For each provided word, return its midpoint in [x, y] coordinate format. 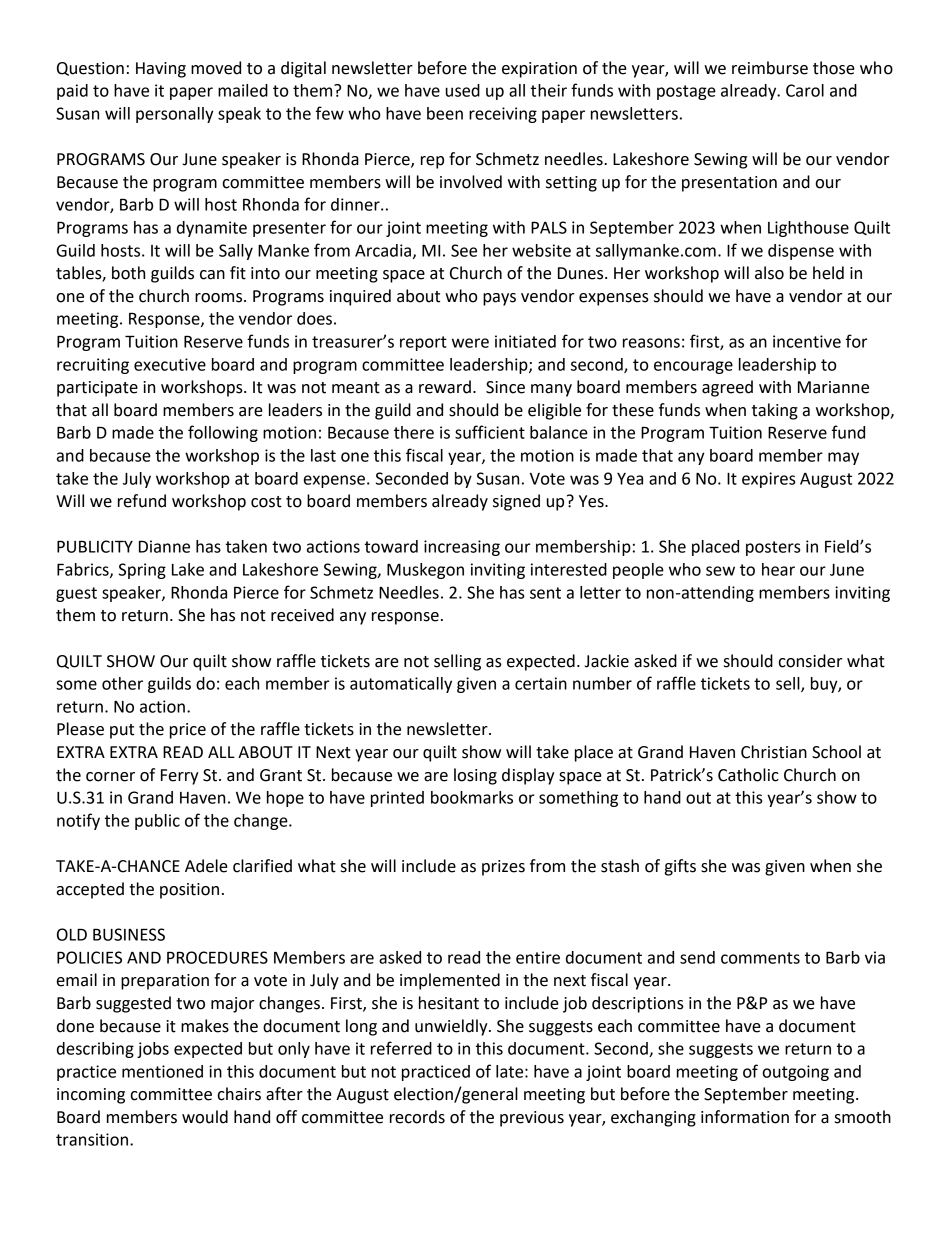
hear [778, 569]
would [205, 1117]
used [463, 90]
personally [175, 115]
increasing [462, 548]
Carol [805, 90]
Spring [142, 571]
